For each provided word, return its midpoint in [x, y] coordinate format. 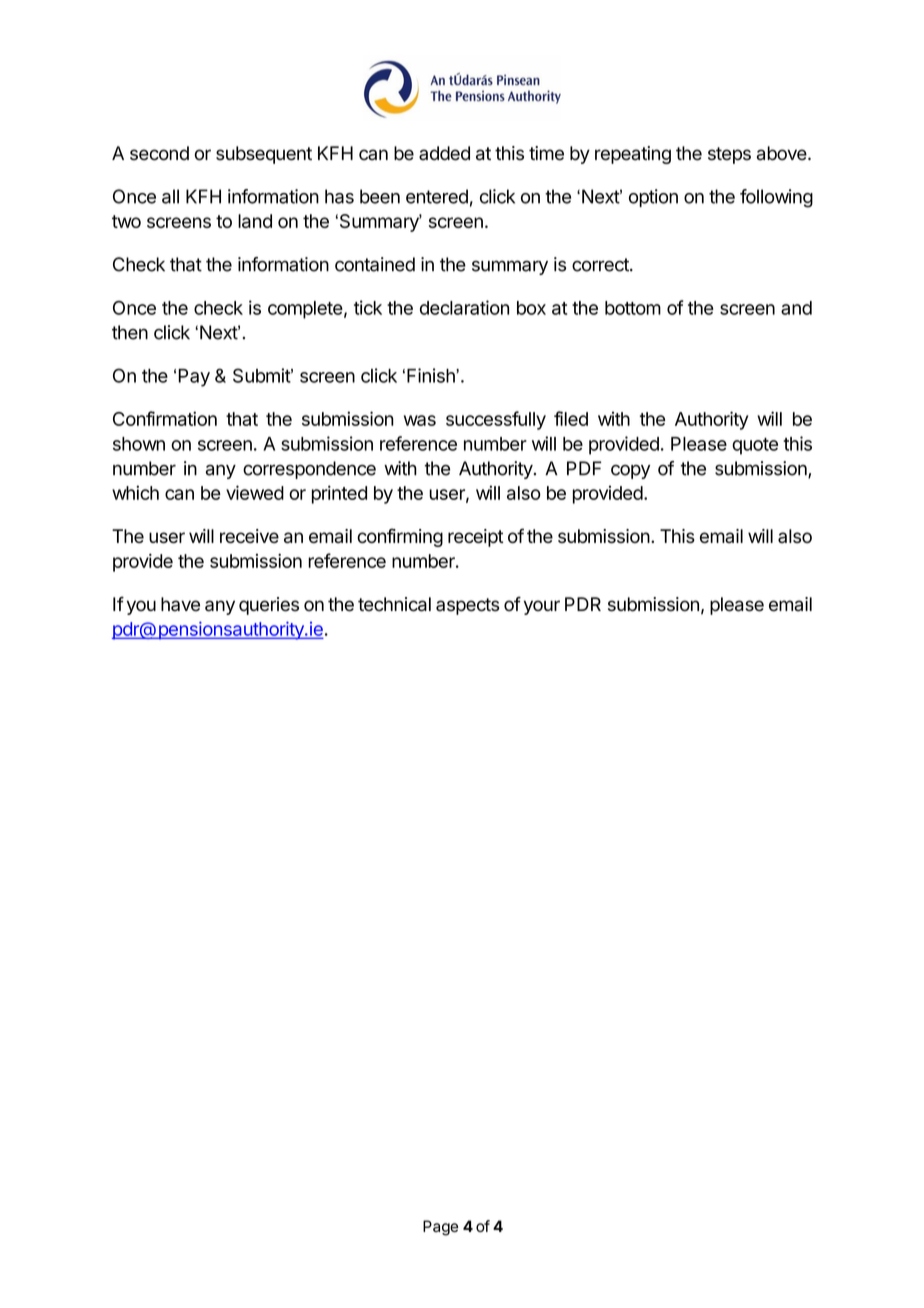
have [180, 604]
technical [394, 604]
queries [269, 606]
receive [249, 536]
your [542, 607]
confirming [400, 537]
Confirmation [165, 418]
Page [440, 1228]
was [420, 420]
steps [729, 155]
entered [437, 196]
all [170, 196]
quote [755, 446]
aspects [467, 606]
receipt [475, 538]
